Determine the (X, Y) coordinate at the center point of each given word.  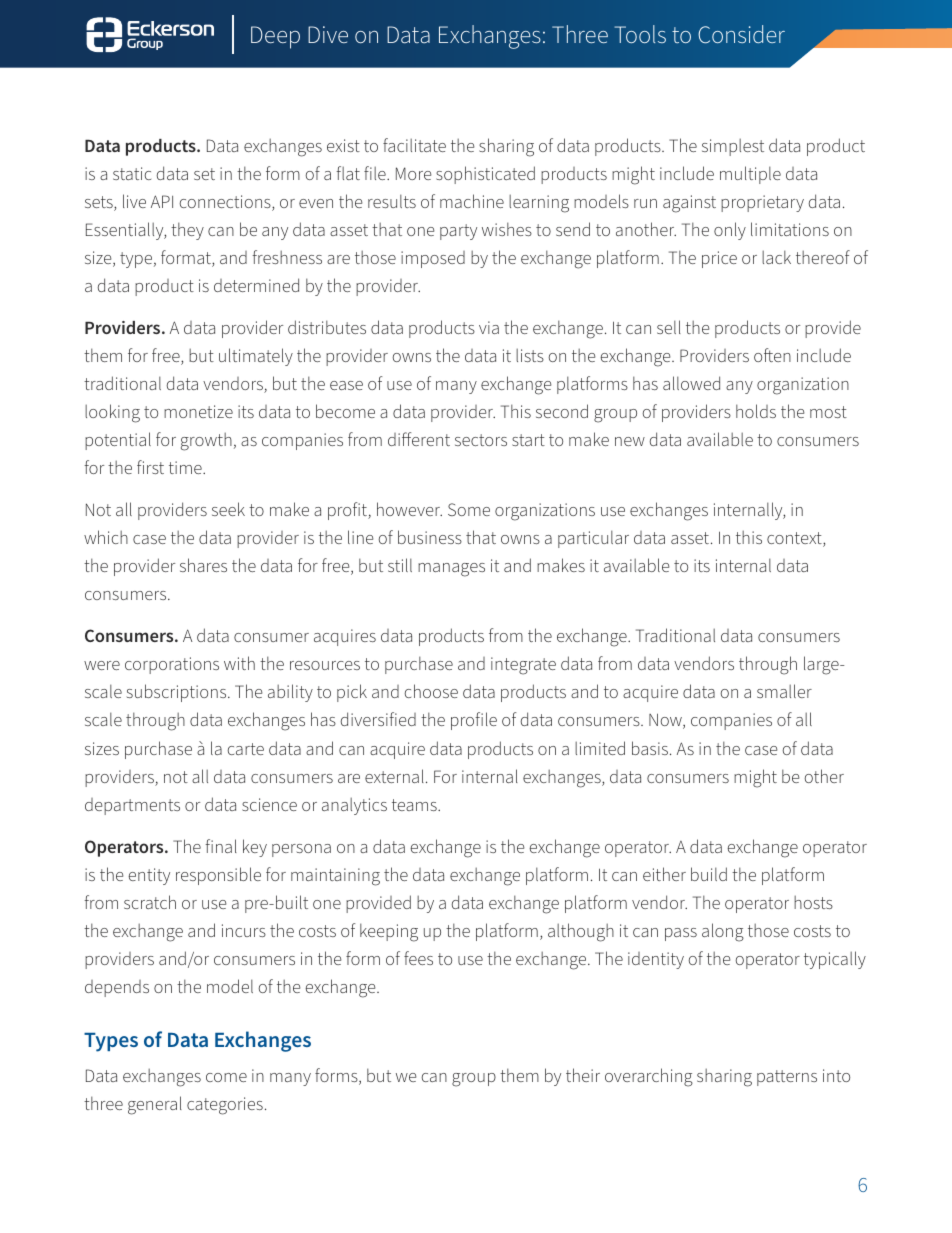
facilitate (414, 145)
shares (203, 565)
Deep (275, 37)
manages (451, 570)
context (795, 539)
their (583, 1075)
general (155, 1105)
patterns (787, 1078)
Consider (741, 34)
